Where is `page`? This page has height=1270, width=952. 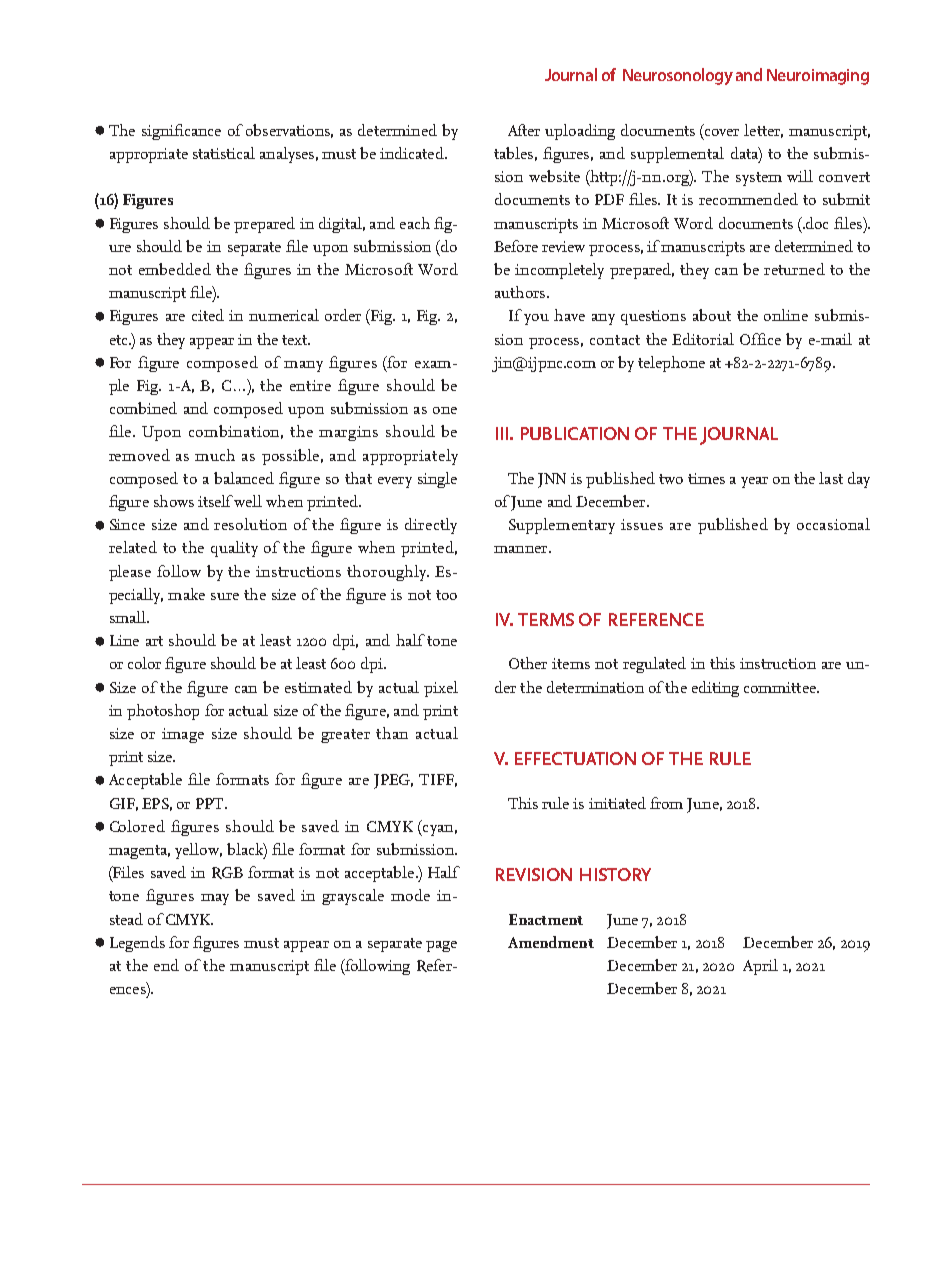
page is located at coordinates (441, 946).
